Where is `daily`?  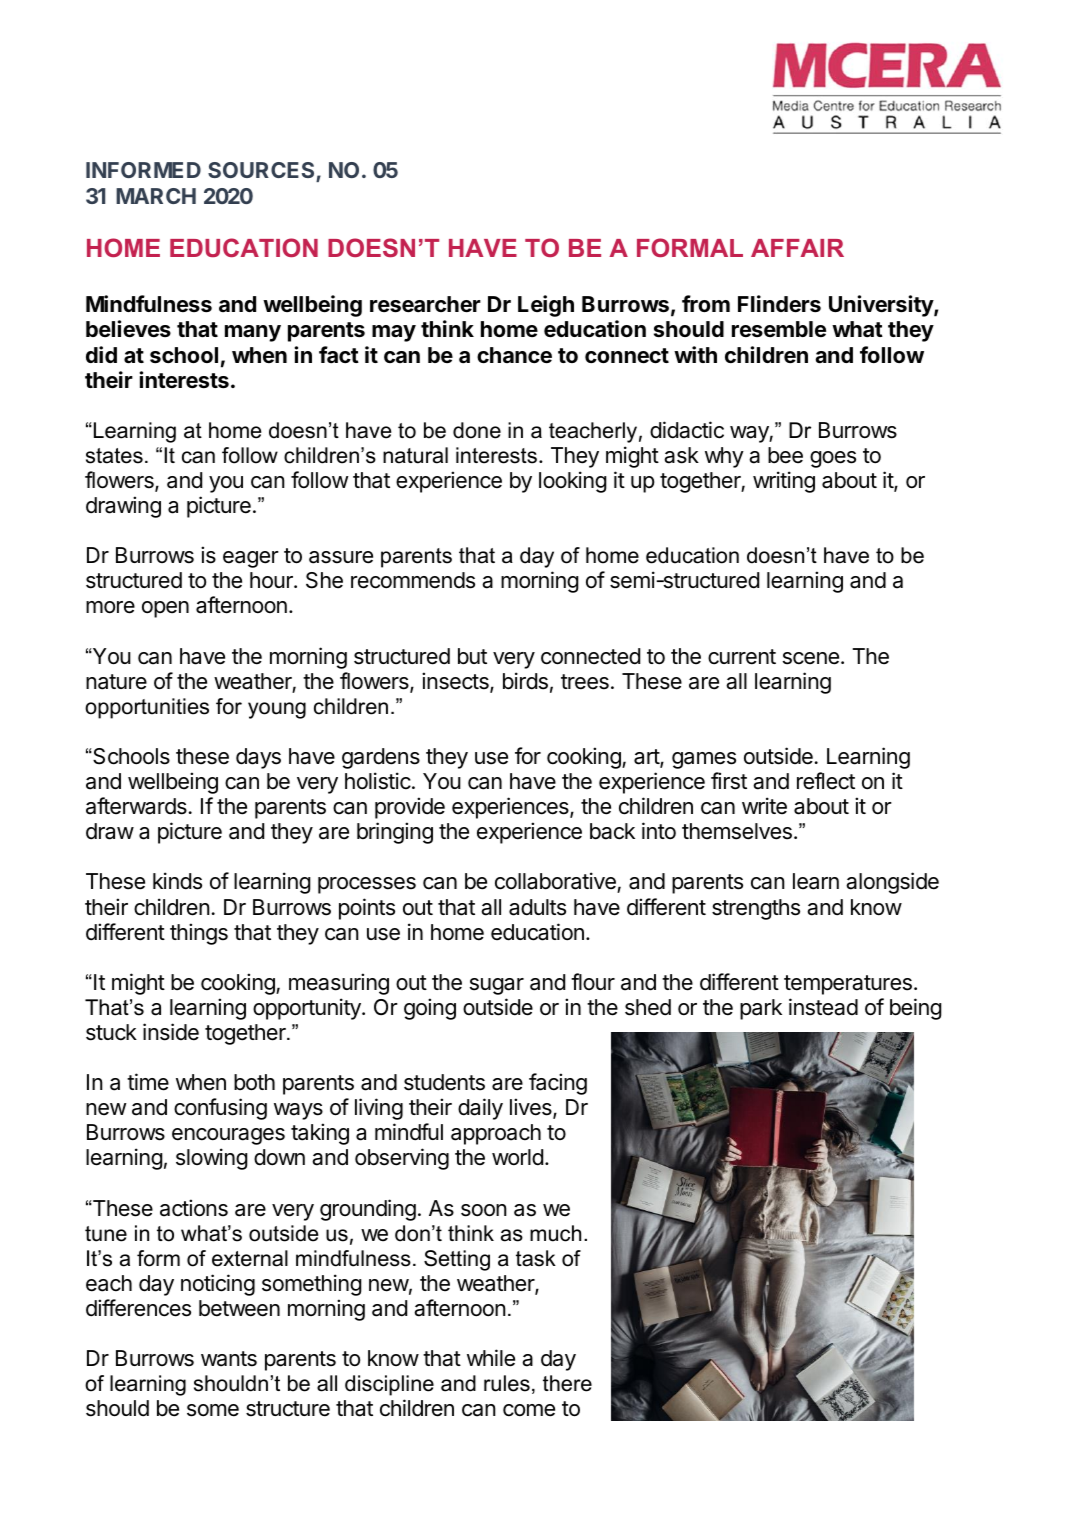 daily is located at coordinates (480, 1109).
